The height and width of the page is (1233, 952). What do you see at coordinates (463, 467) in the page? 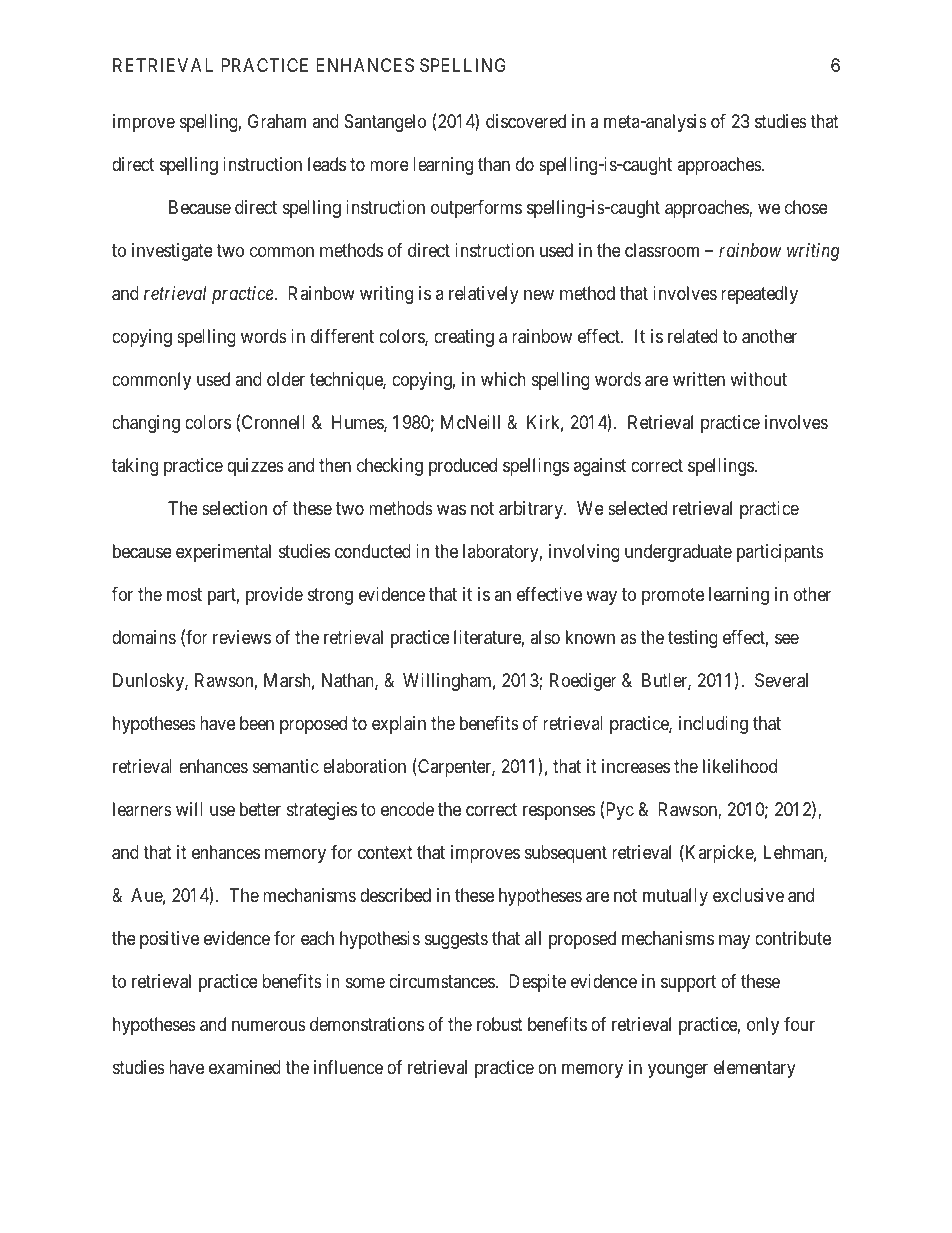
I see `produced` at bounding box center [463, 467].
